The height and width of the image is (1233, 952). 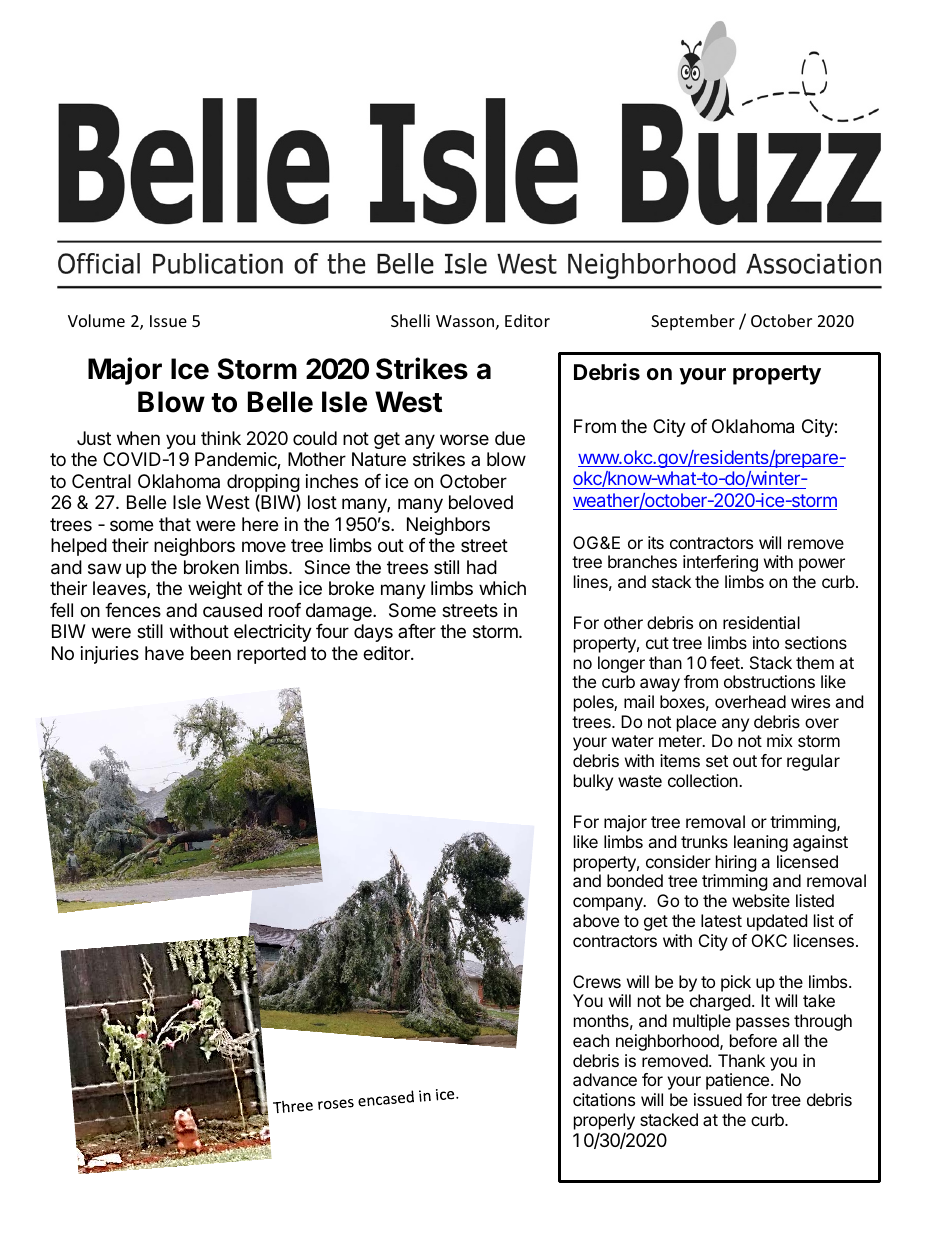 What do you see at coordinates (693, 322) in the image?
I see `September` at bounding box center [693, 322].
